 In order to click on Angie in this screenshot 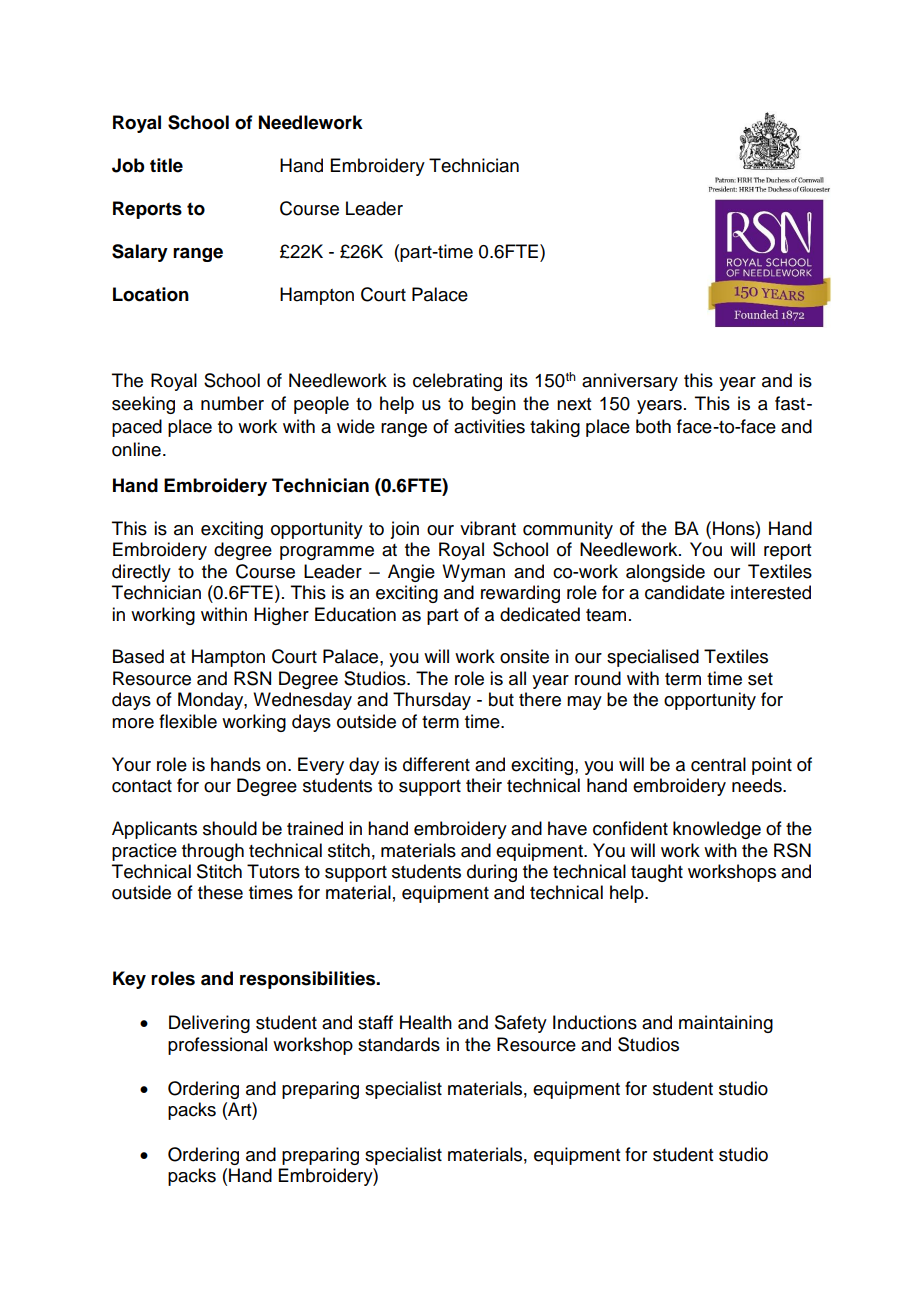, I will do `click(411, 573)`.
